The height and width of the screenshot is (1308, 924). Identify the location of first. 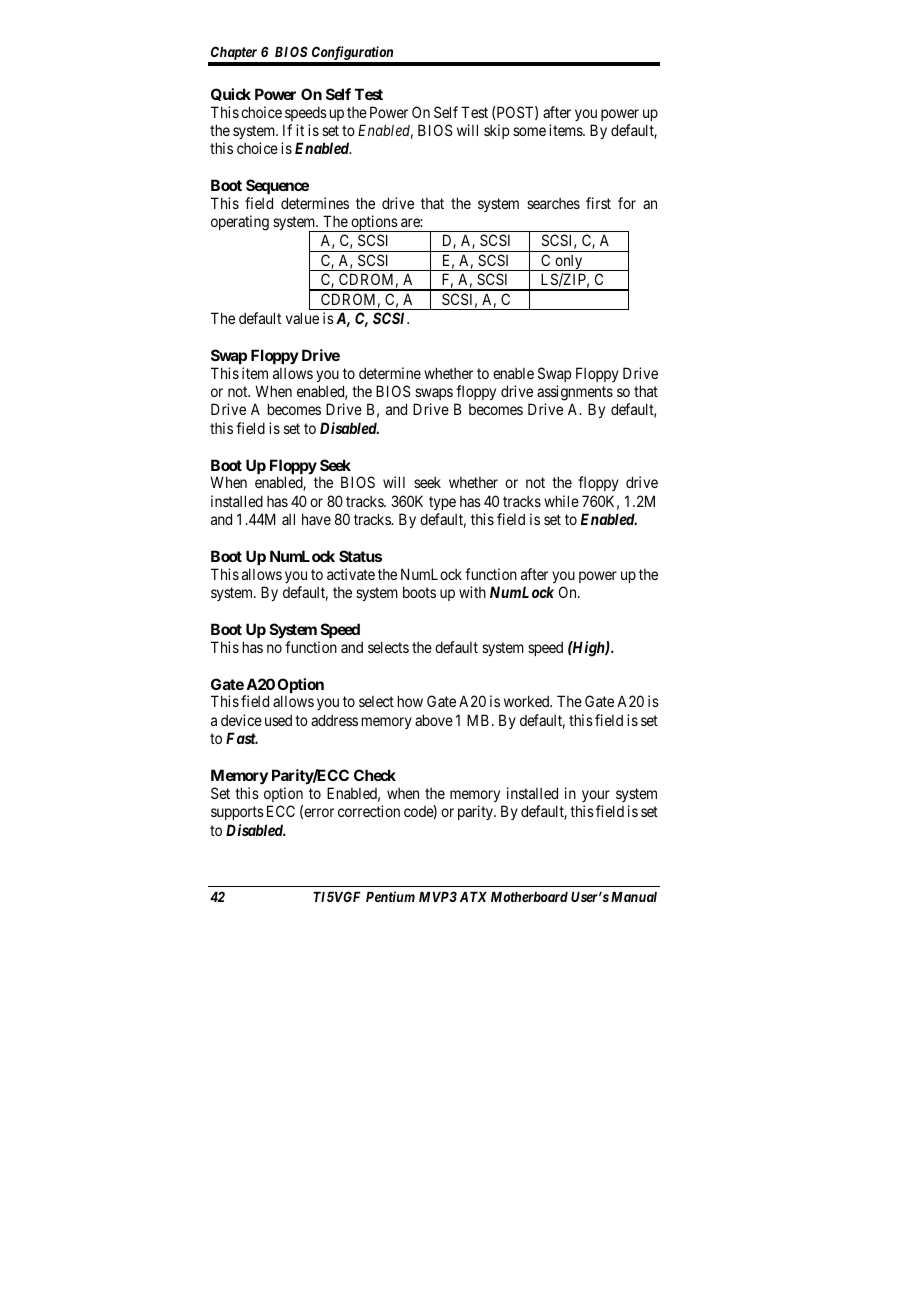
(598, 203).
